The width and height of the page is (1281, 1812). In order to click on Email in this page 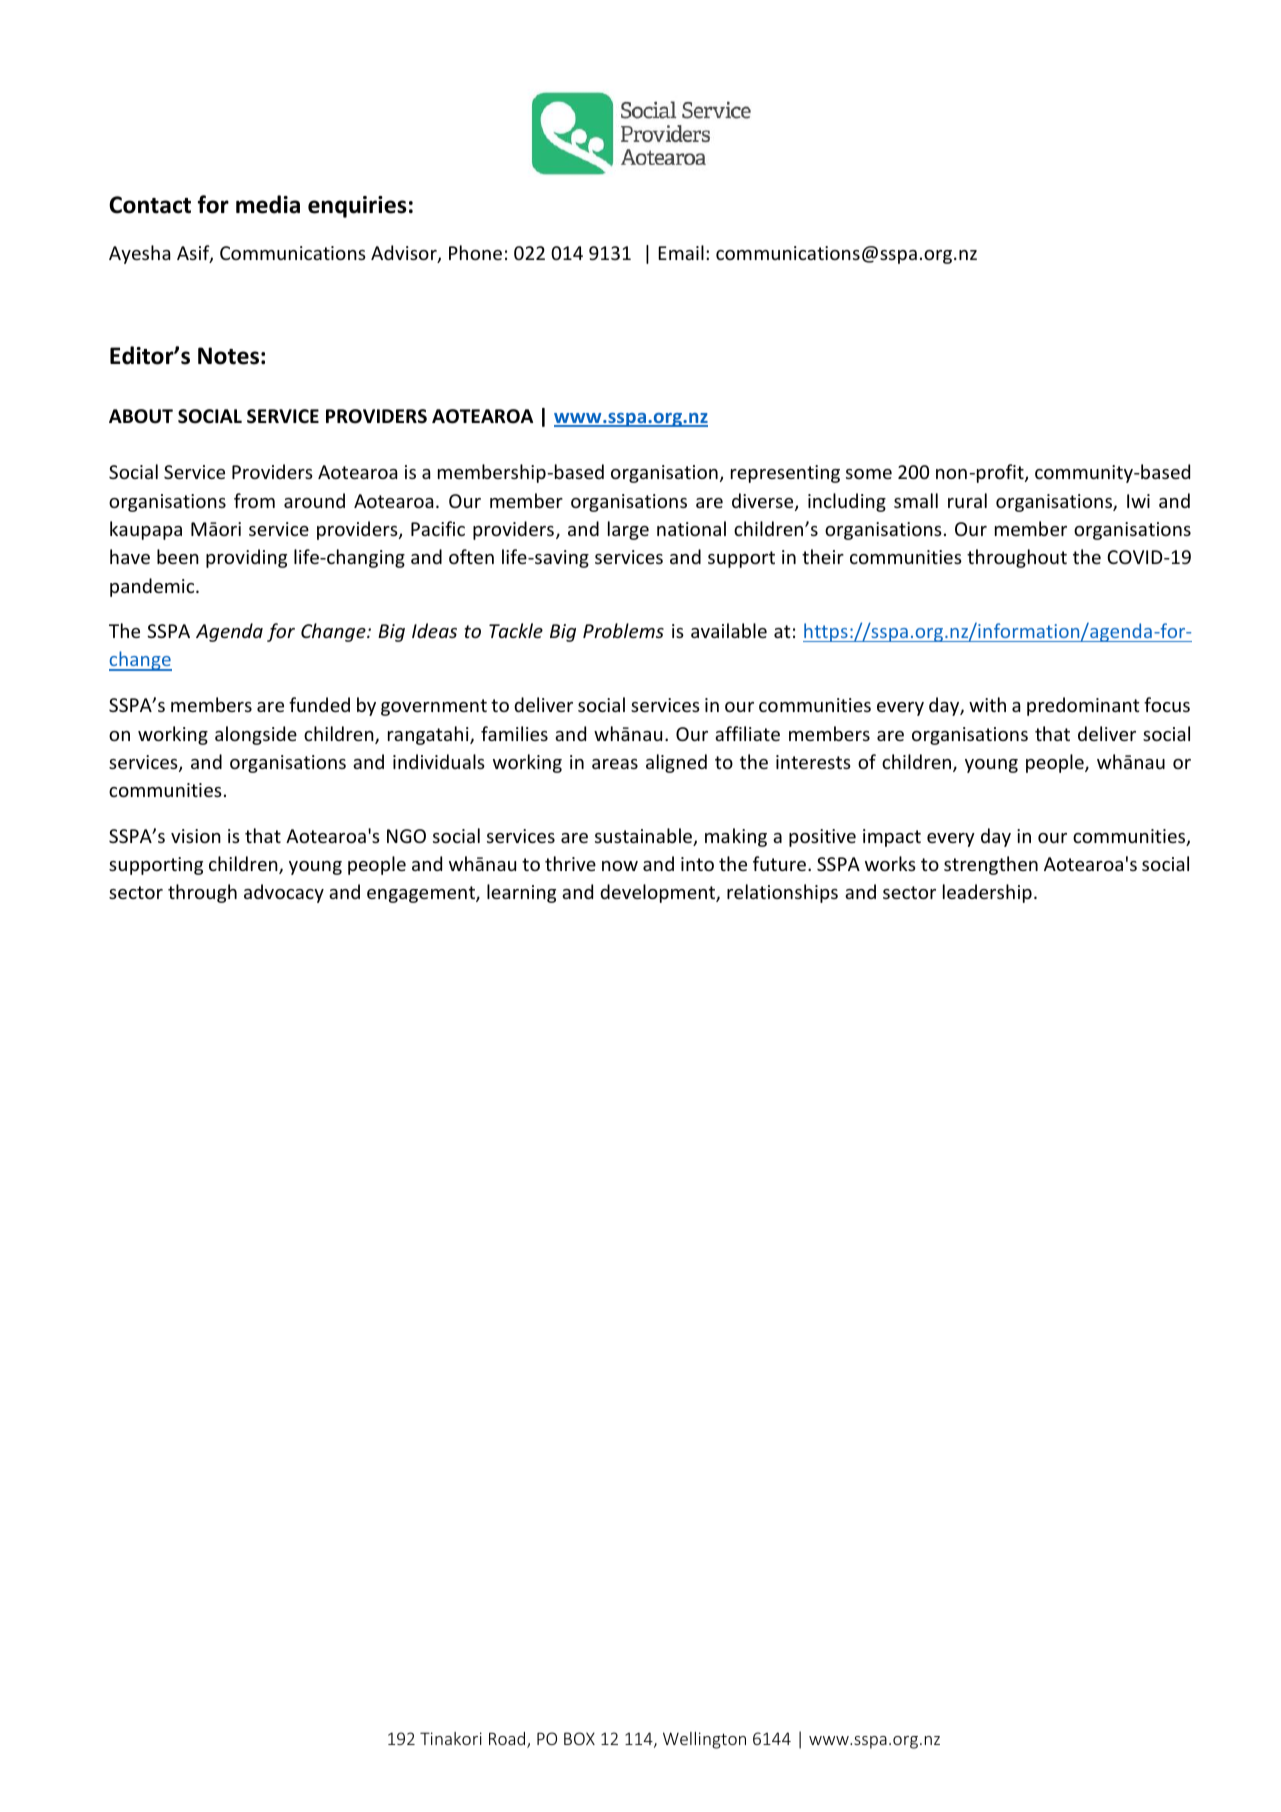, I will do `click(681, 252)`.
